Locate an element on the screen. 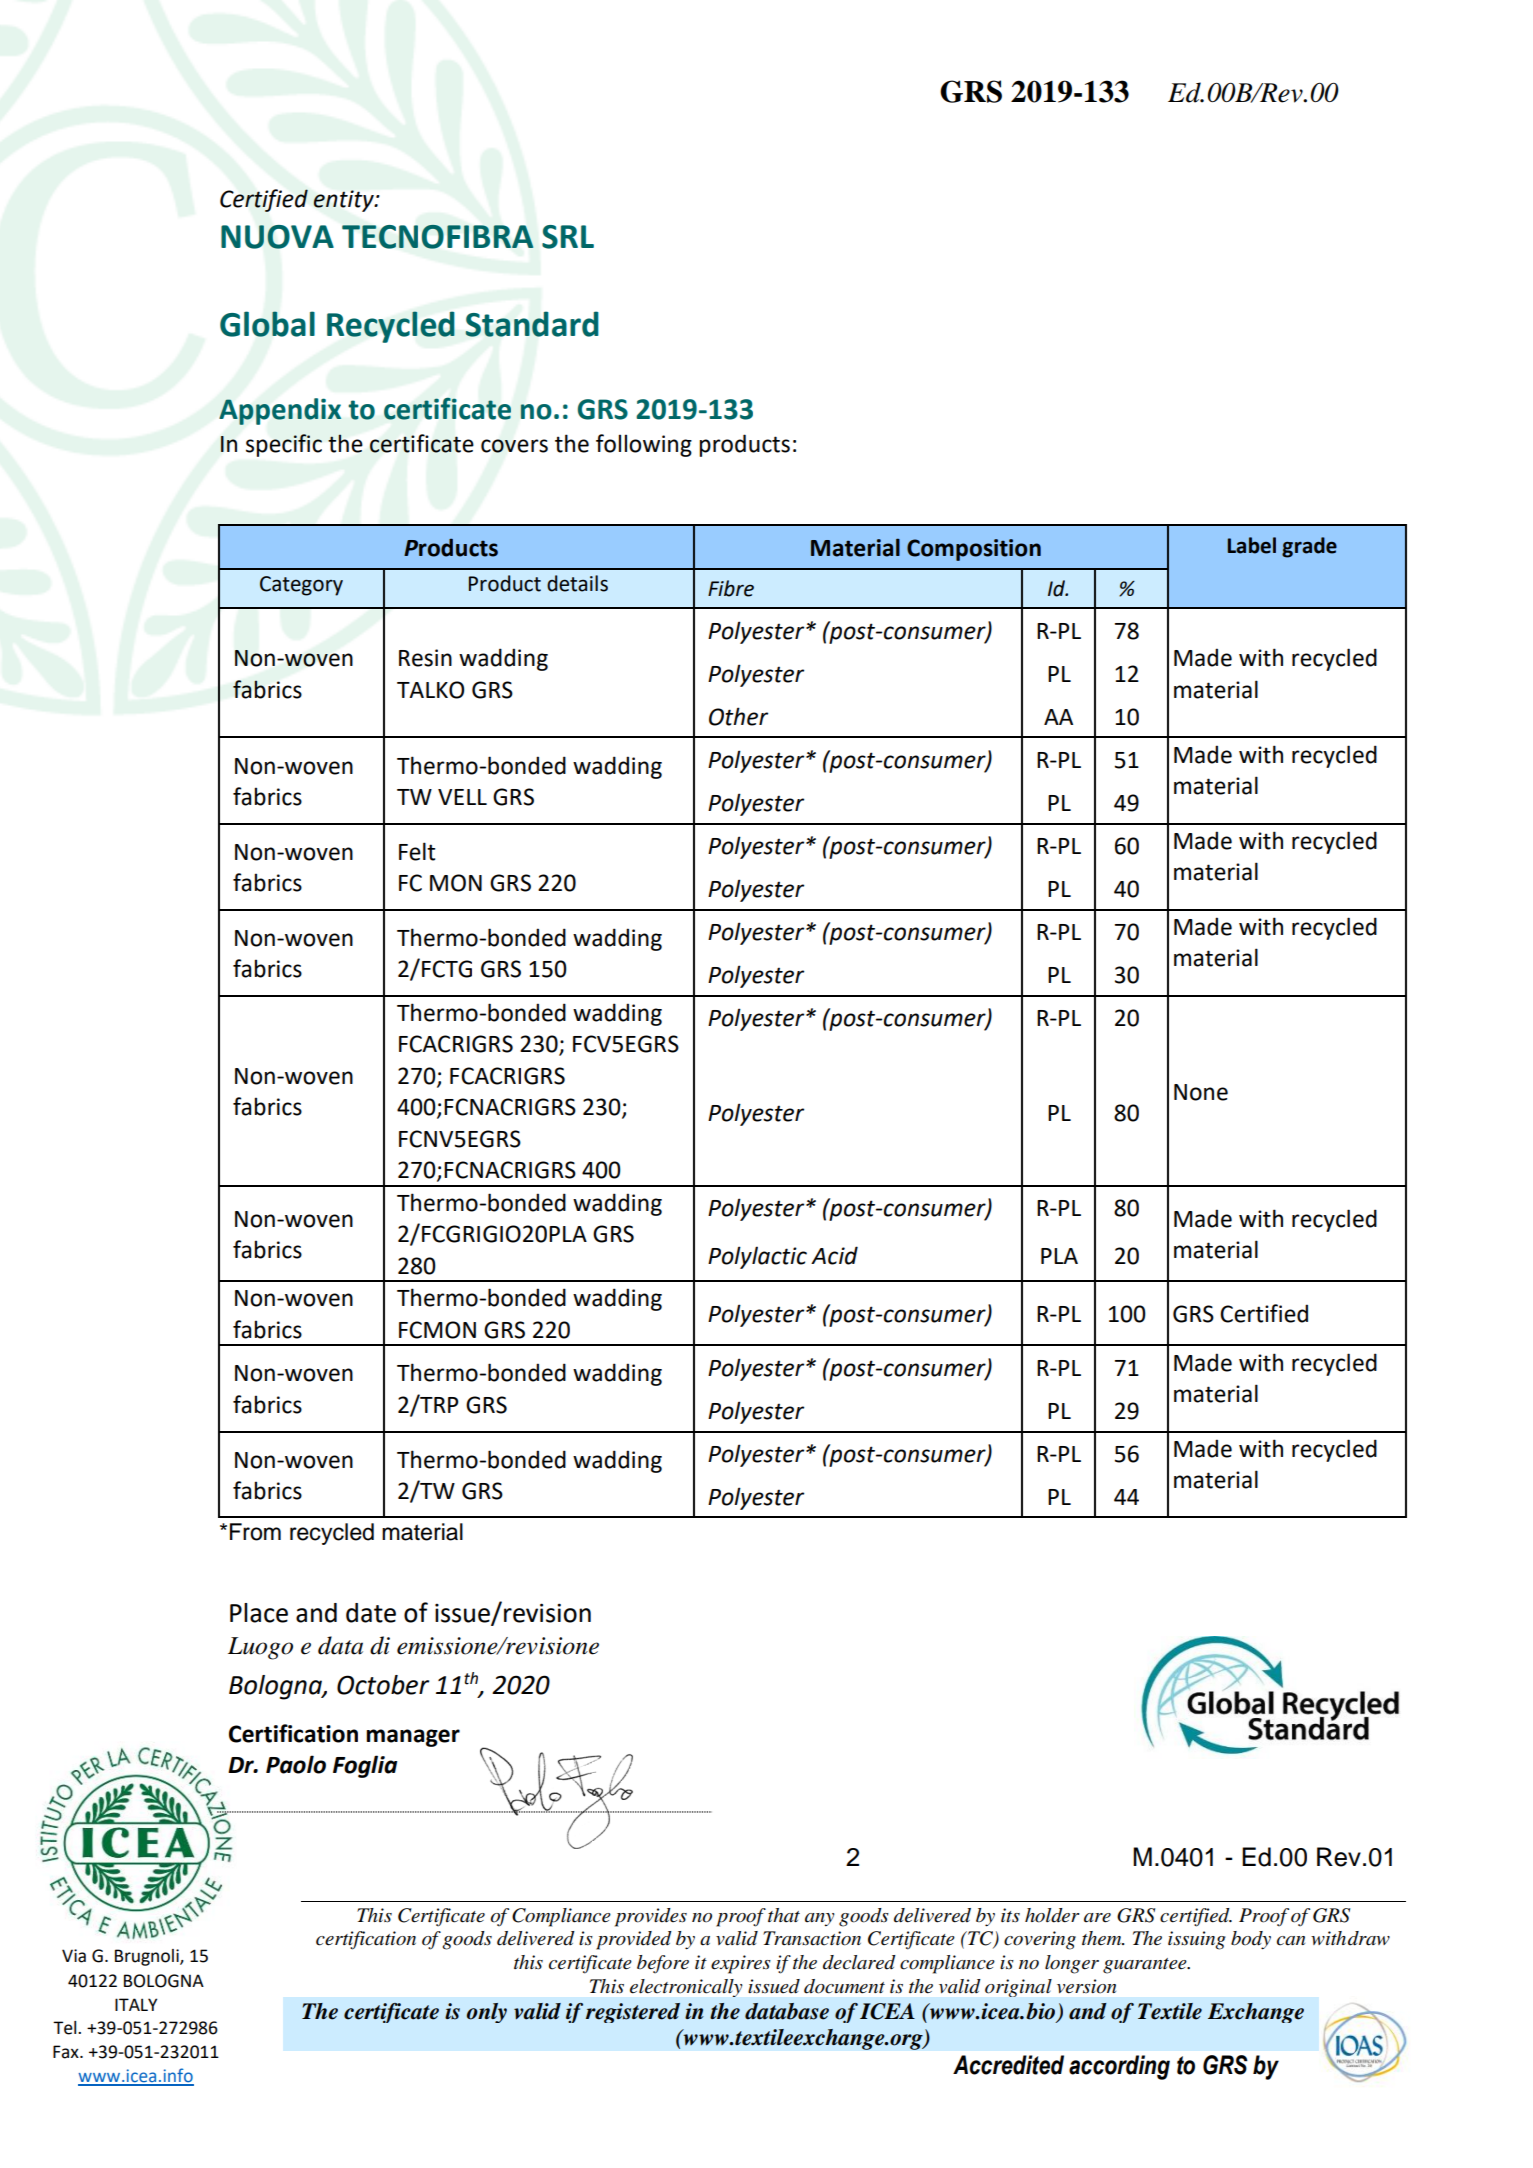 The height and width of the screenshot is (2168, 1533). manager is located at coordinates (413, 1738).
